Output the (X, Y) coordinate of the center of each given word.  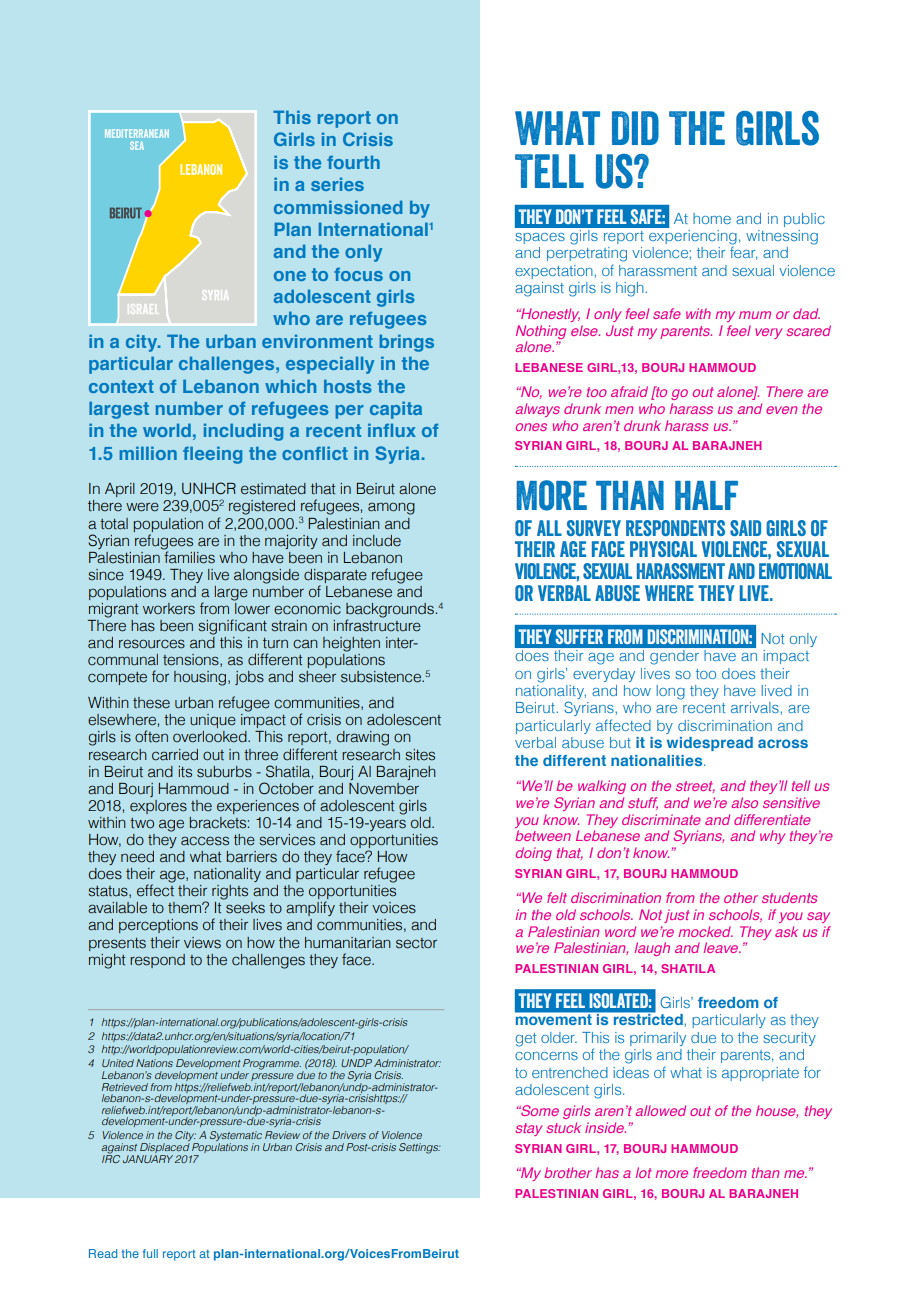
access (205, 841)
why (773, 837)
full (150, 1253)
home (712, 218)
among (391, 508)
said (745, 528)
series (337, 184)
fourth (353, 162)
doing (533, 854)
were (142, 507)
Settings (419, 1148)
